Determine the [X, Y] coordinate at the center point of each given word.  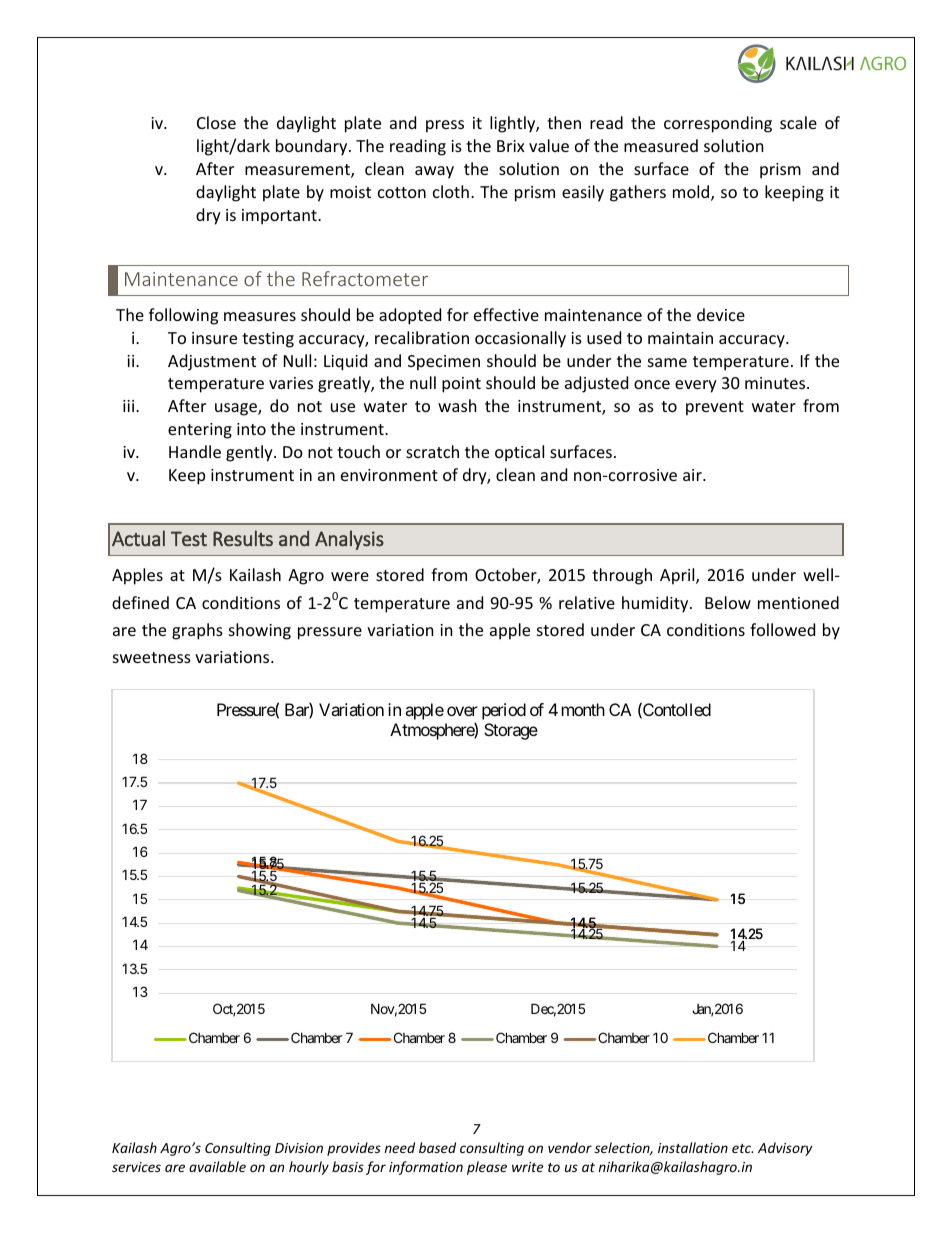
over [462, 711]
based [437, 1147]
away [434, 172]
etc [742, 1148]
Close [216, 122]
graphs [197, 631]
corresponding [718, 124]
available [217, 1166]
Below [728, 602]
